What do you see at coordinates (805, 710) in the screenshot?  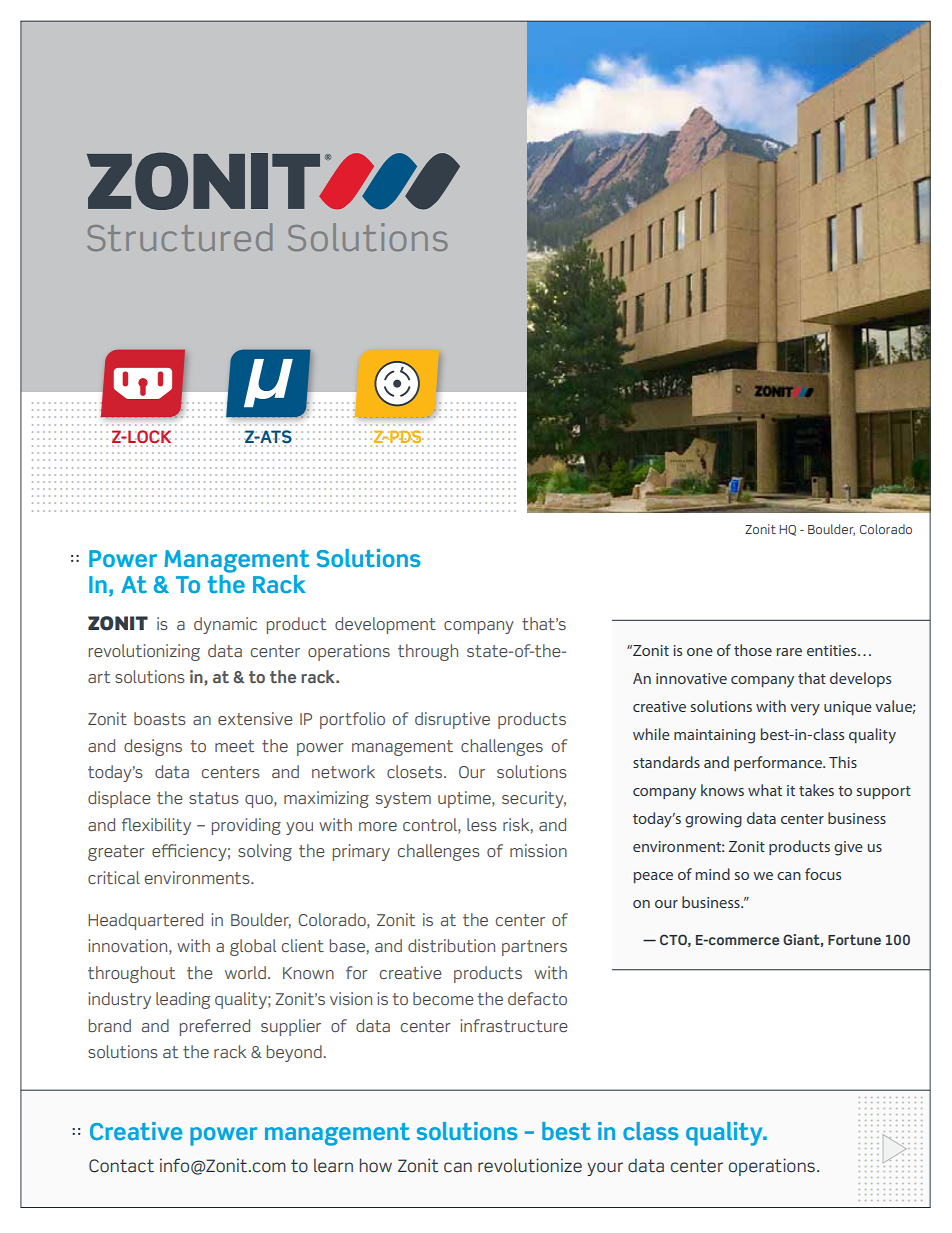 I see `very` at bounding box center [805, 710].
